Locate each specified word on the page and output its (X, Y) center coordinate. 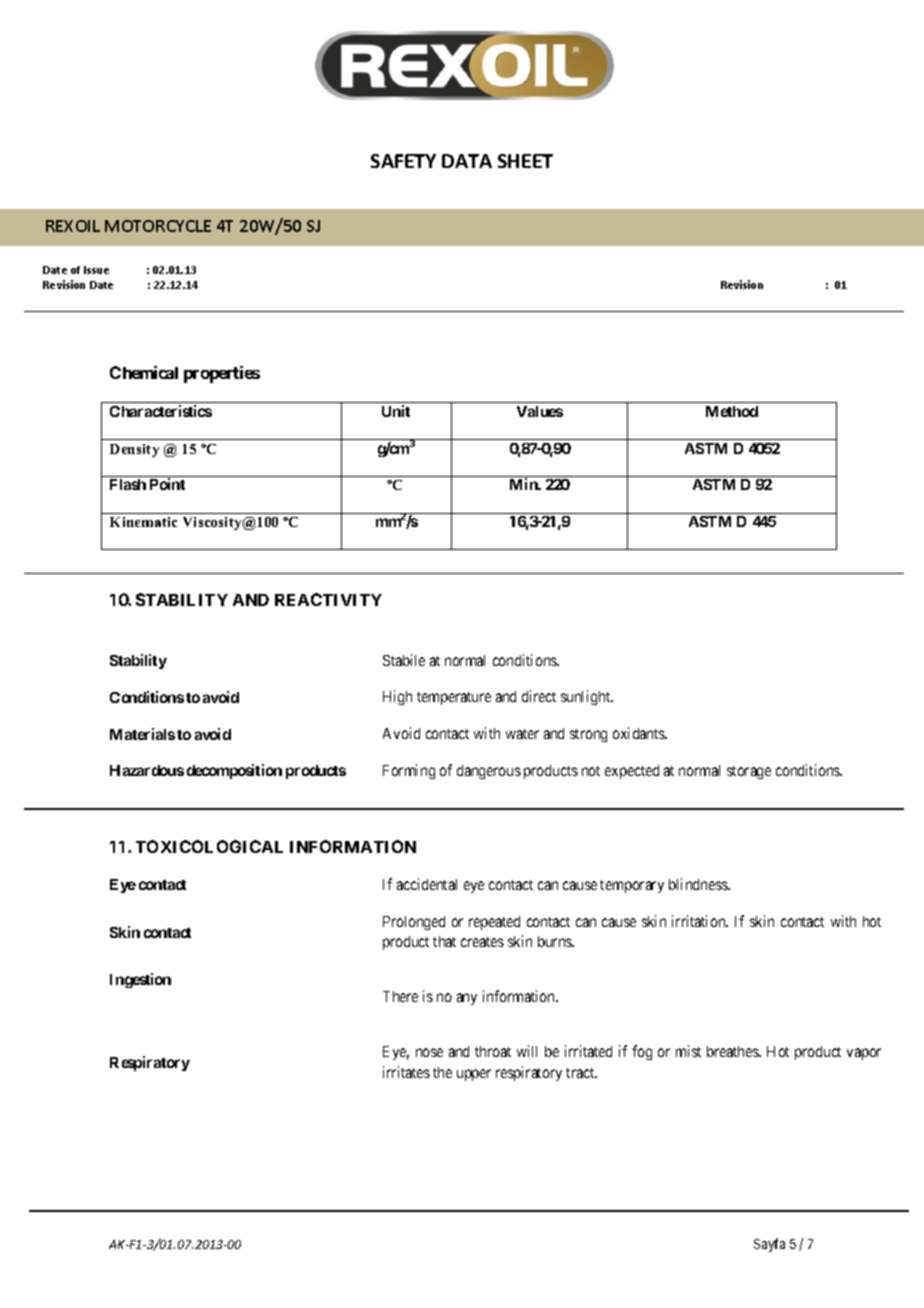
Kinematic (143, 522)
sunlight (587, 697)
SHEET (525, 161)
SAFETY (403, 161)
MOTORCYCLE (158, 226)
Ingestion (140, 980)
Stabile (404, 660)
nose (429, 1052)
